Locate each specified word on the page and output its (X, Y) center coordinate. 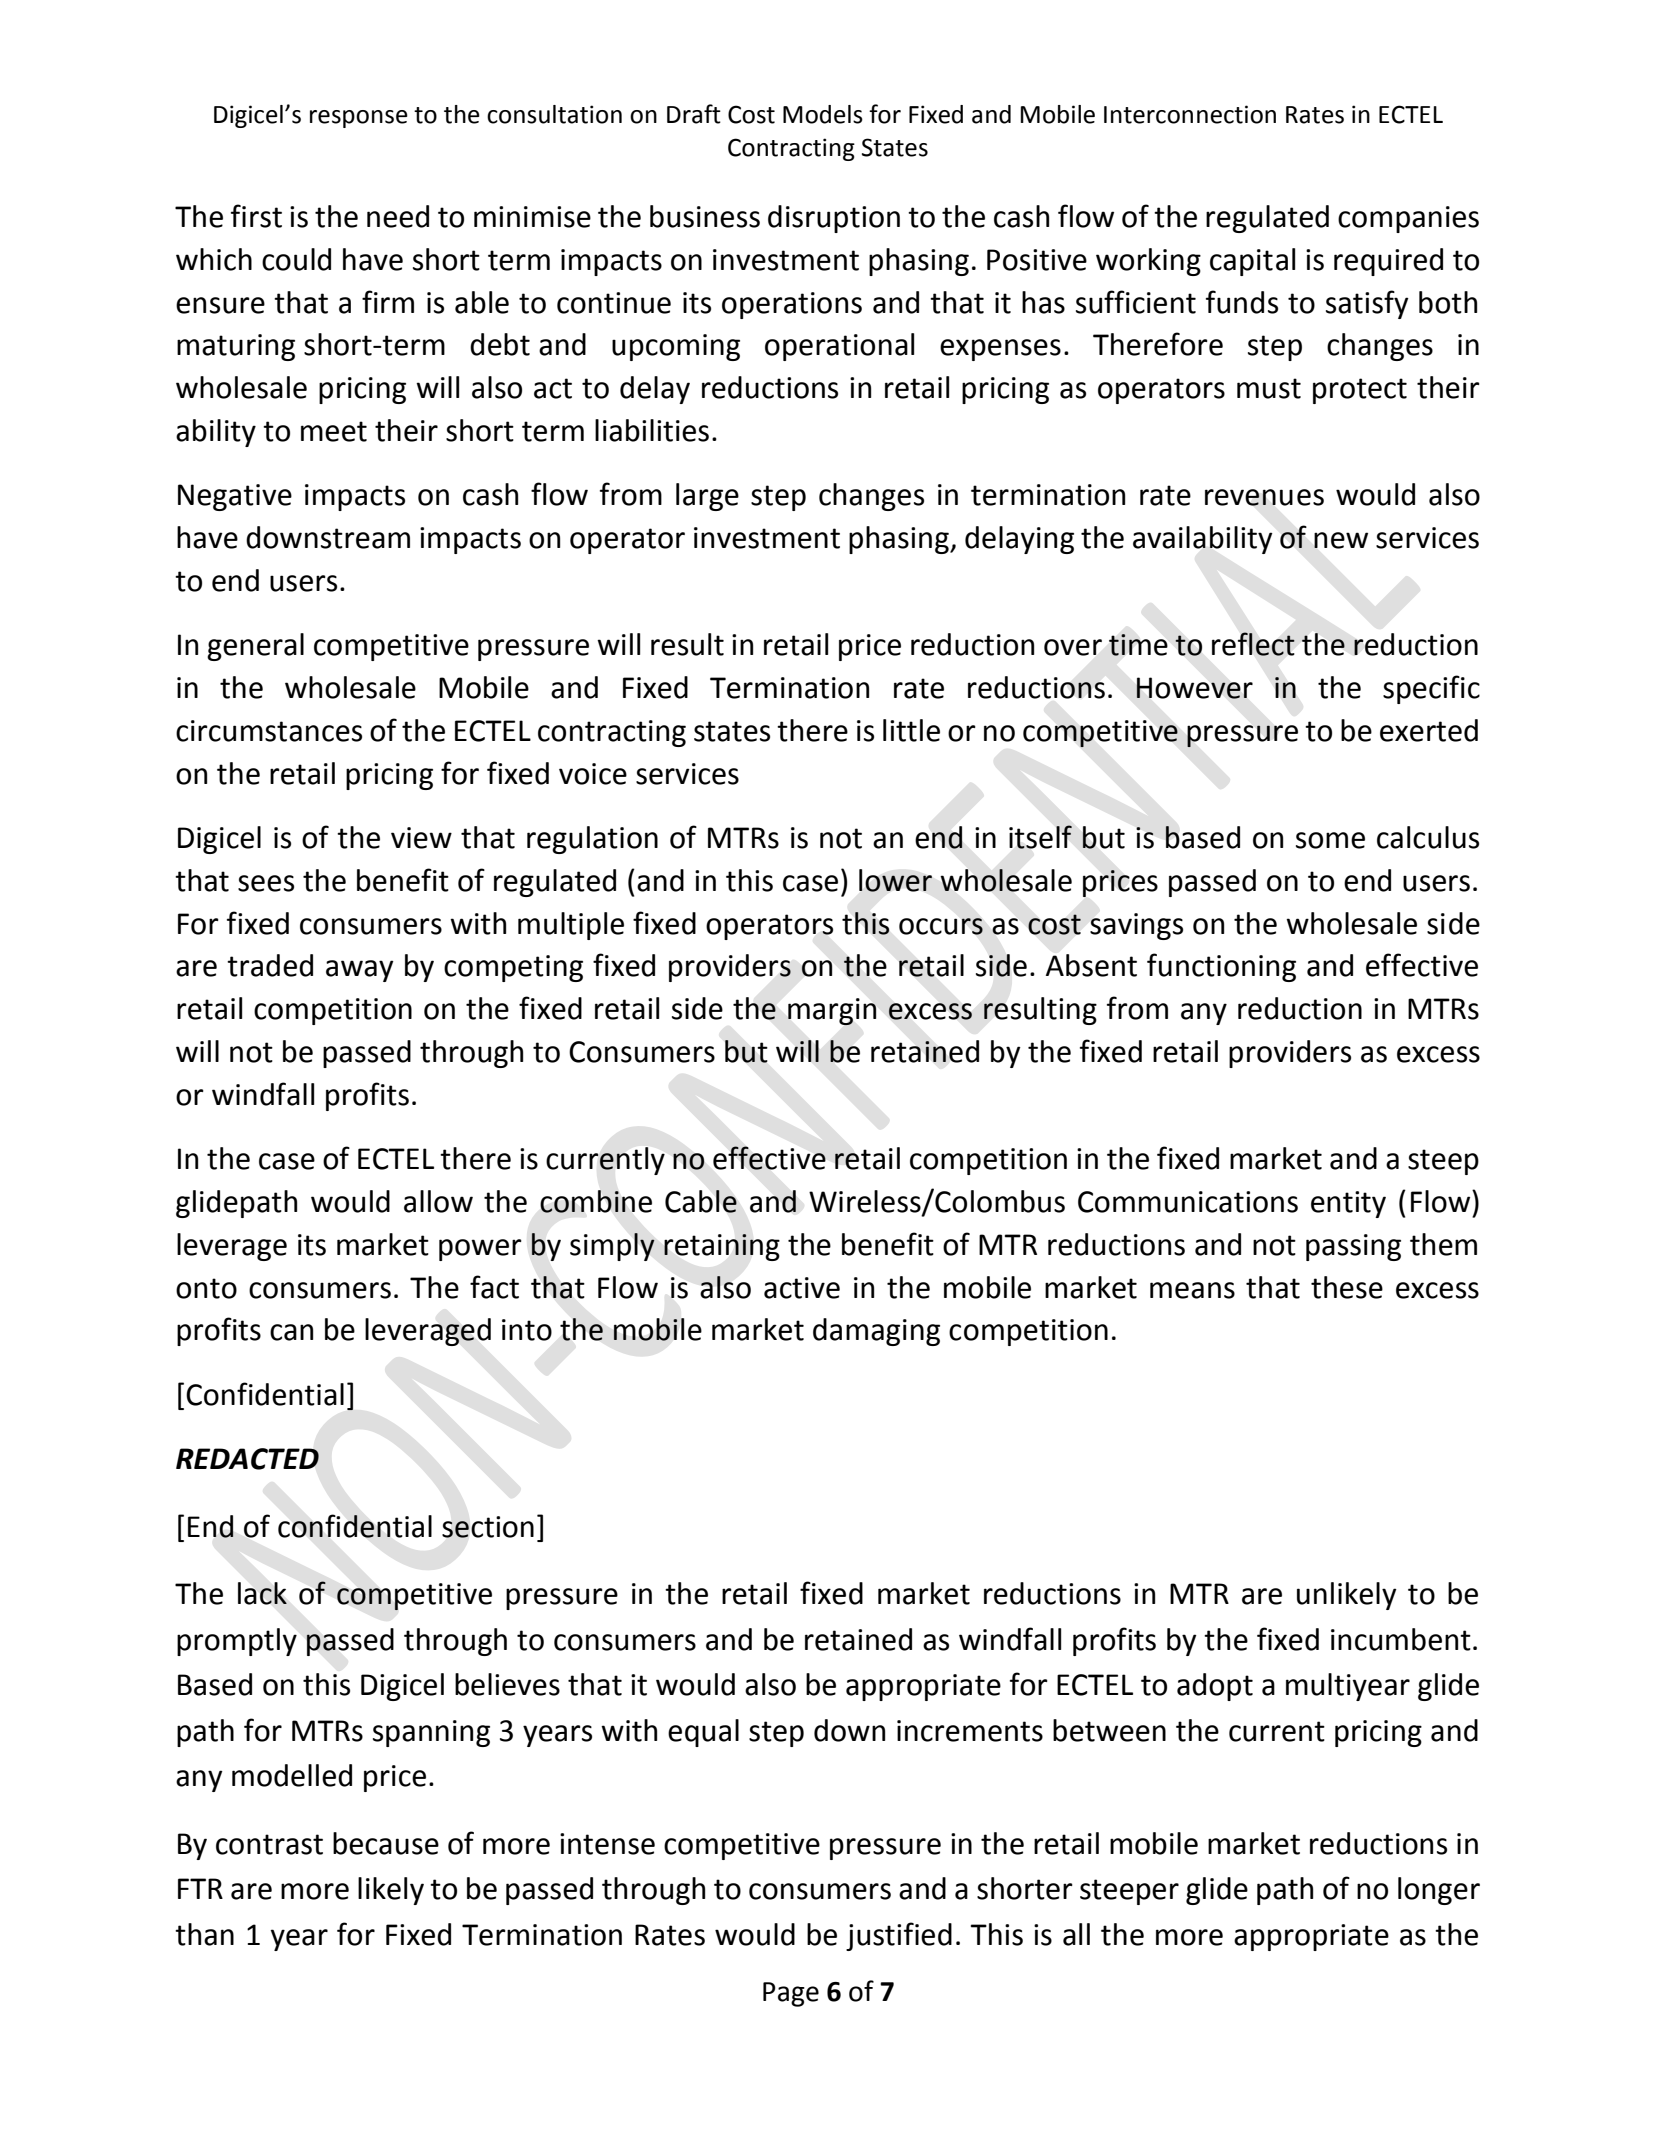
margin (832, 1012)
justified (899, 1936)
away (360, 971)
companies (1408, 219)
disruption (834, 219)
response (359, 119)
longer (1439, 1891)
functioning (1221, 967)
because (386, 1843)
